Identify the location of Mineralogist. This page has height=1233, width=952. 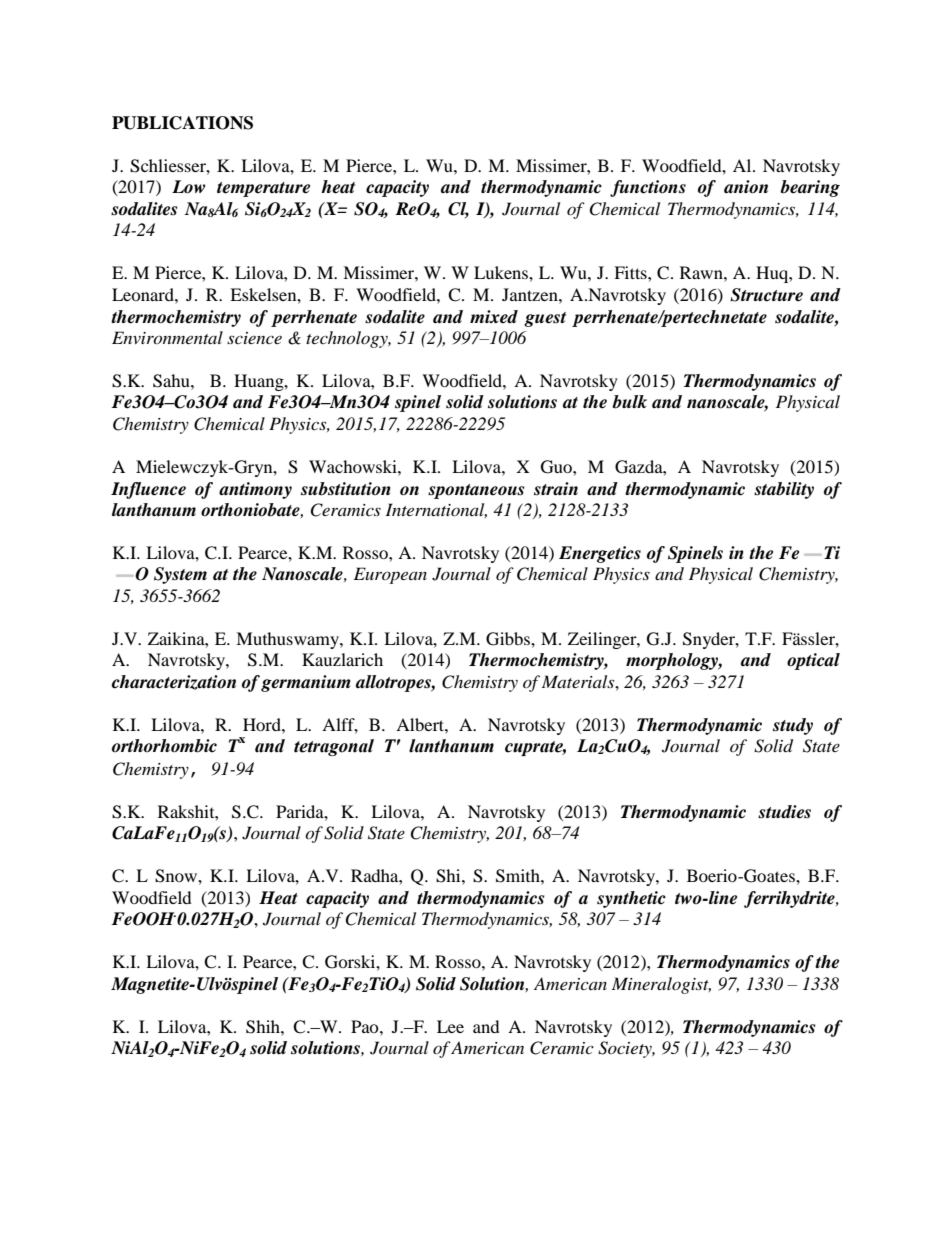
(661, 985).
